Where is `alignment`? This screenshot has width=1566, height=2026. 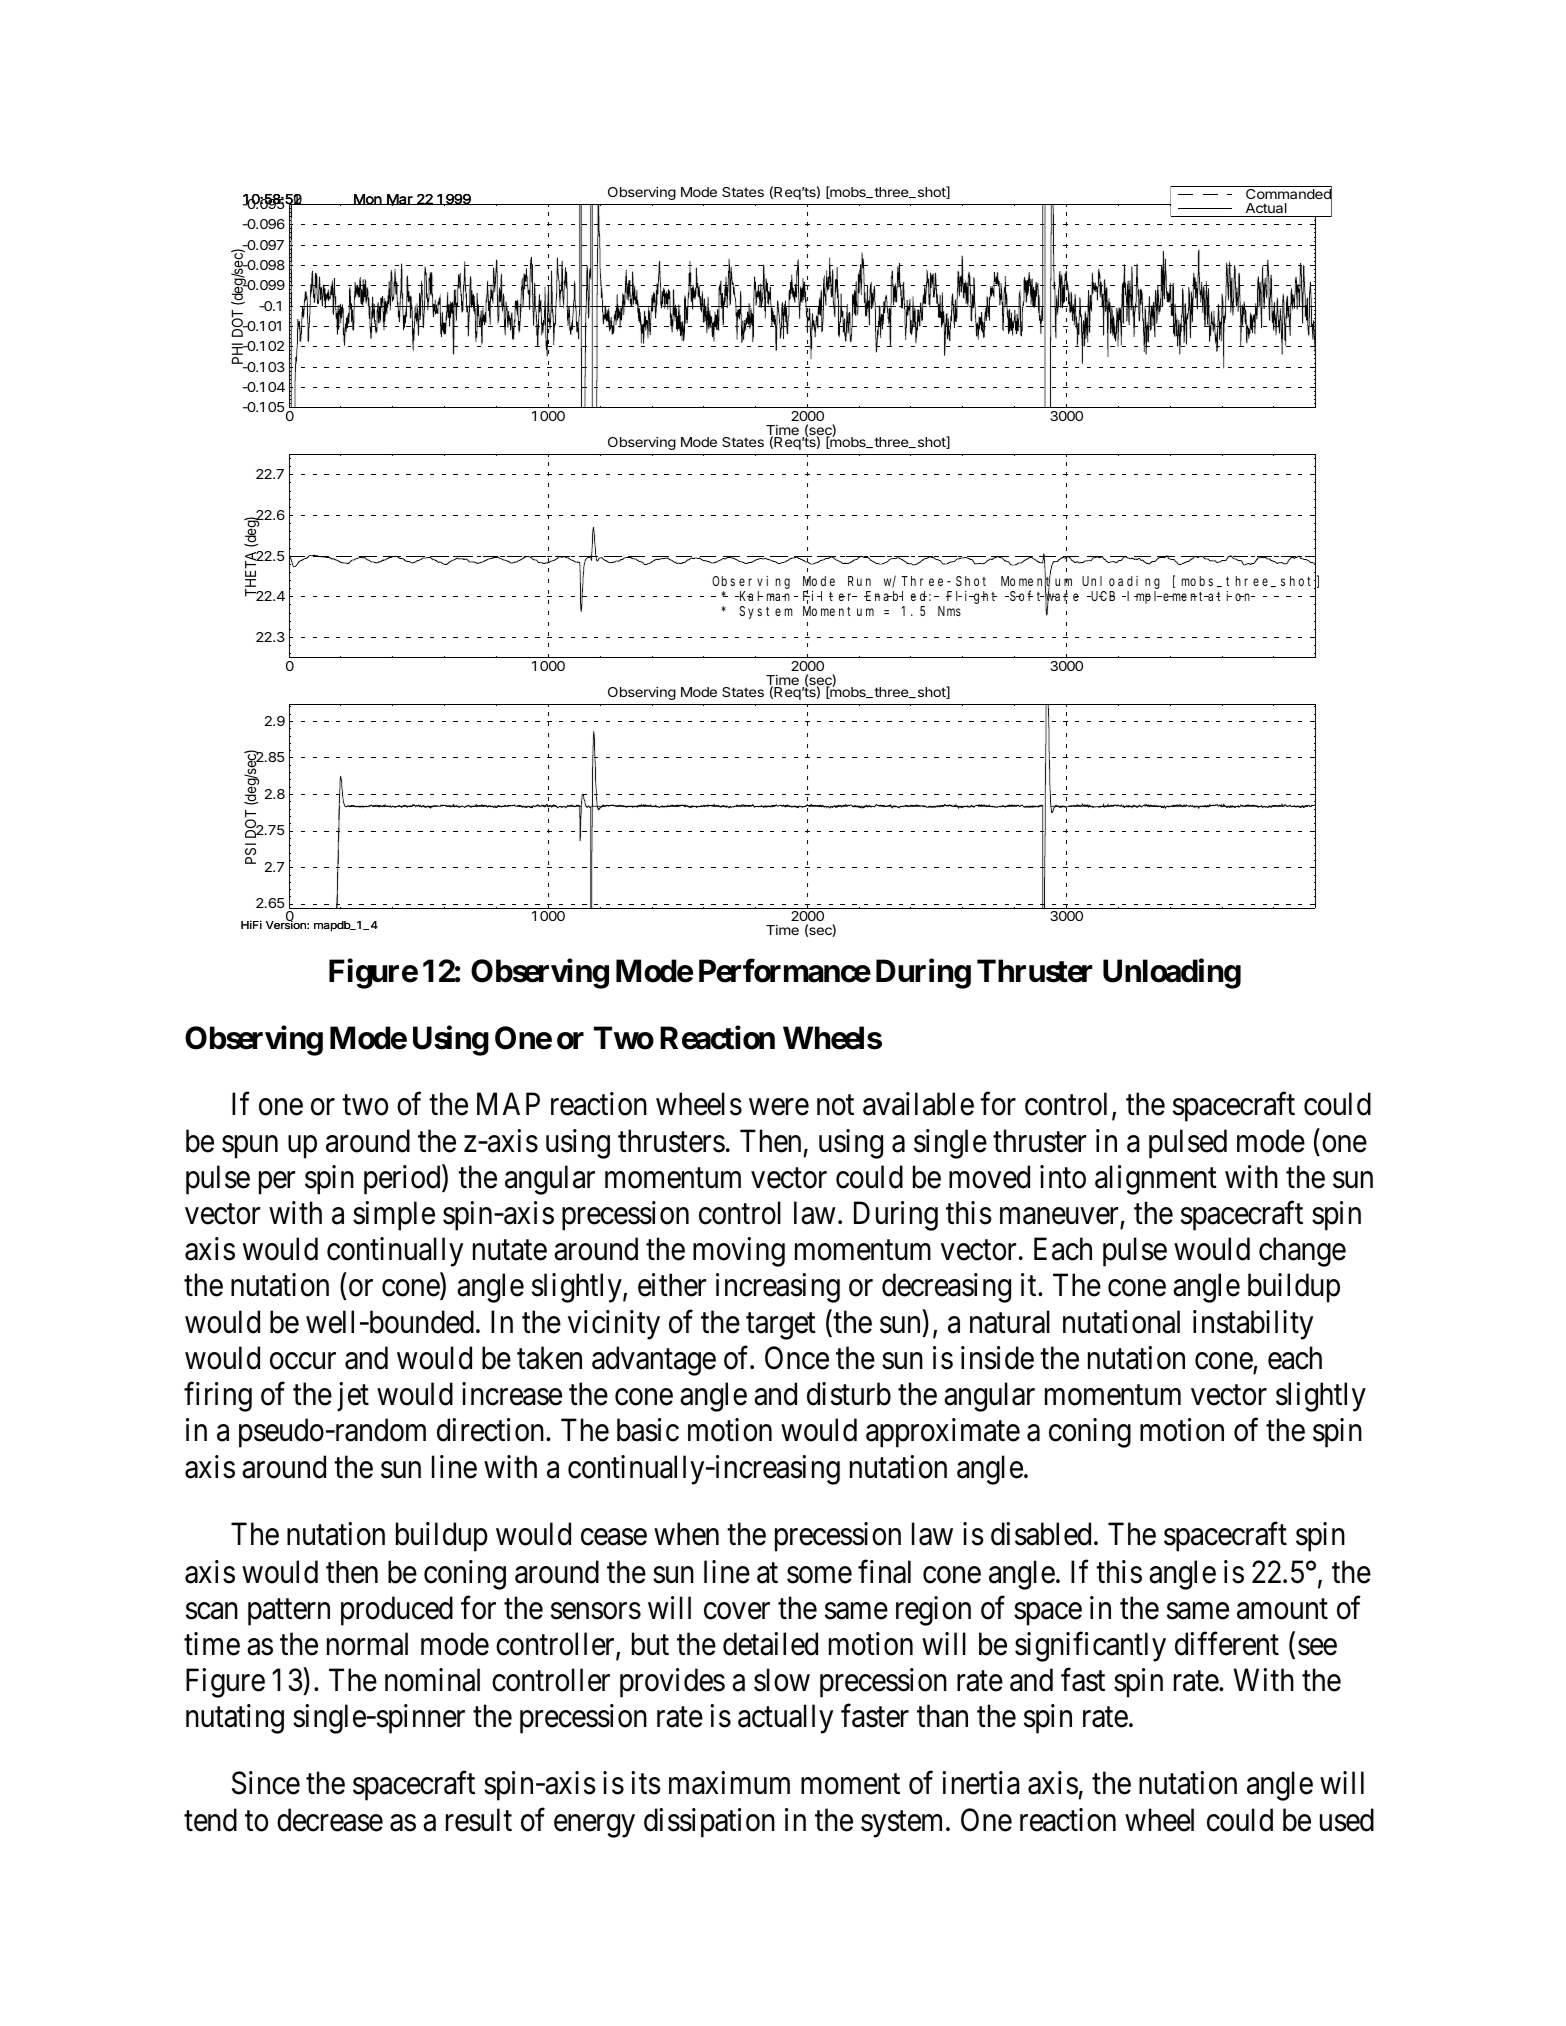 alignment is located at coordinates (1156, 1180).
